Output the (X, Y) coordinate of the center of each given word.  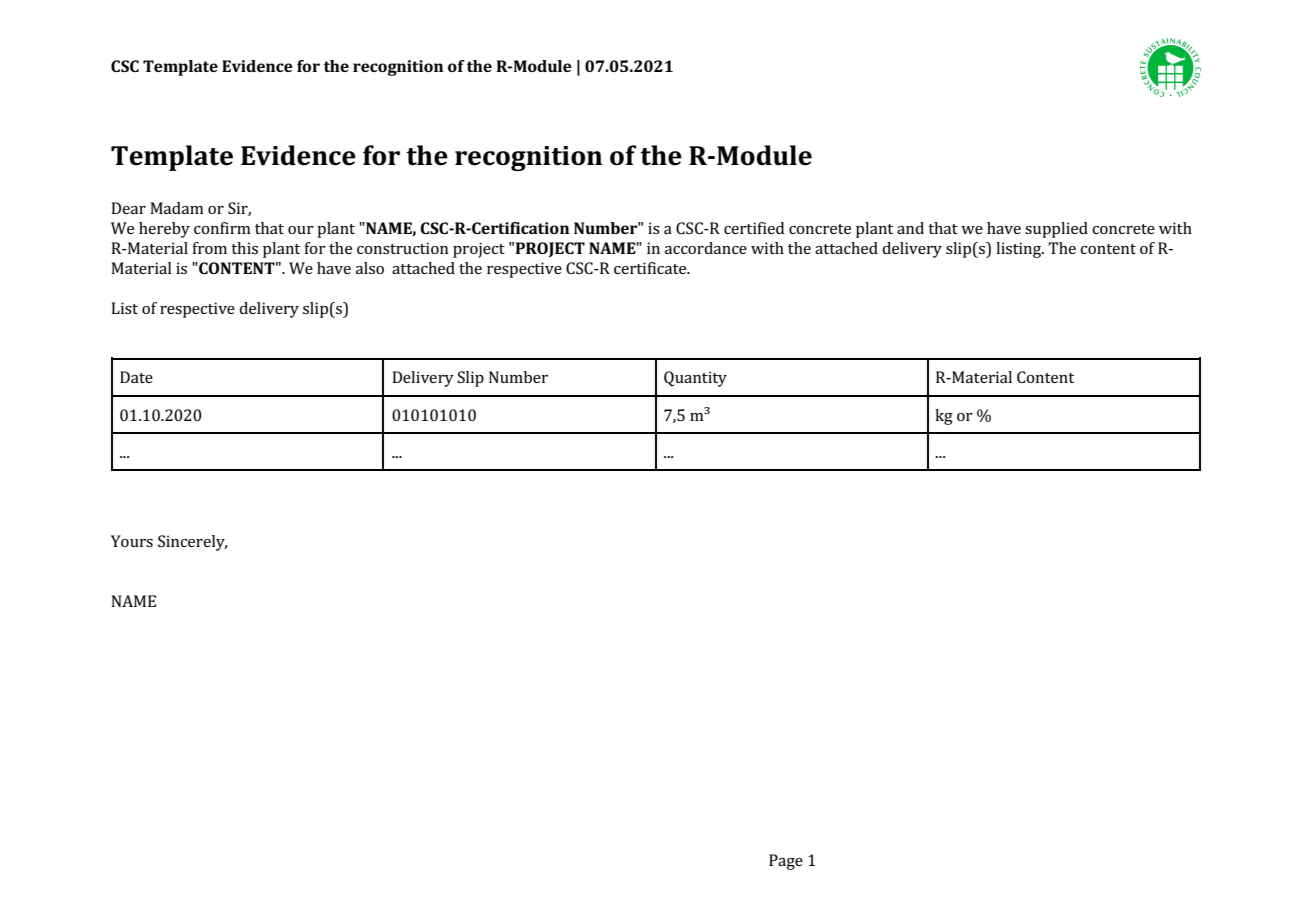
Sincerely (192, 543)
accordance (706, 248)
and (910, 228)
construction (402, 248)
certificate (651, 268)
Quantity (695, 379)
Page (786, 862)
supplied (1056, 230)
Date (136, 377)
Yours (132, 541)
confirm (222, 228)
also (370, 268)
